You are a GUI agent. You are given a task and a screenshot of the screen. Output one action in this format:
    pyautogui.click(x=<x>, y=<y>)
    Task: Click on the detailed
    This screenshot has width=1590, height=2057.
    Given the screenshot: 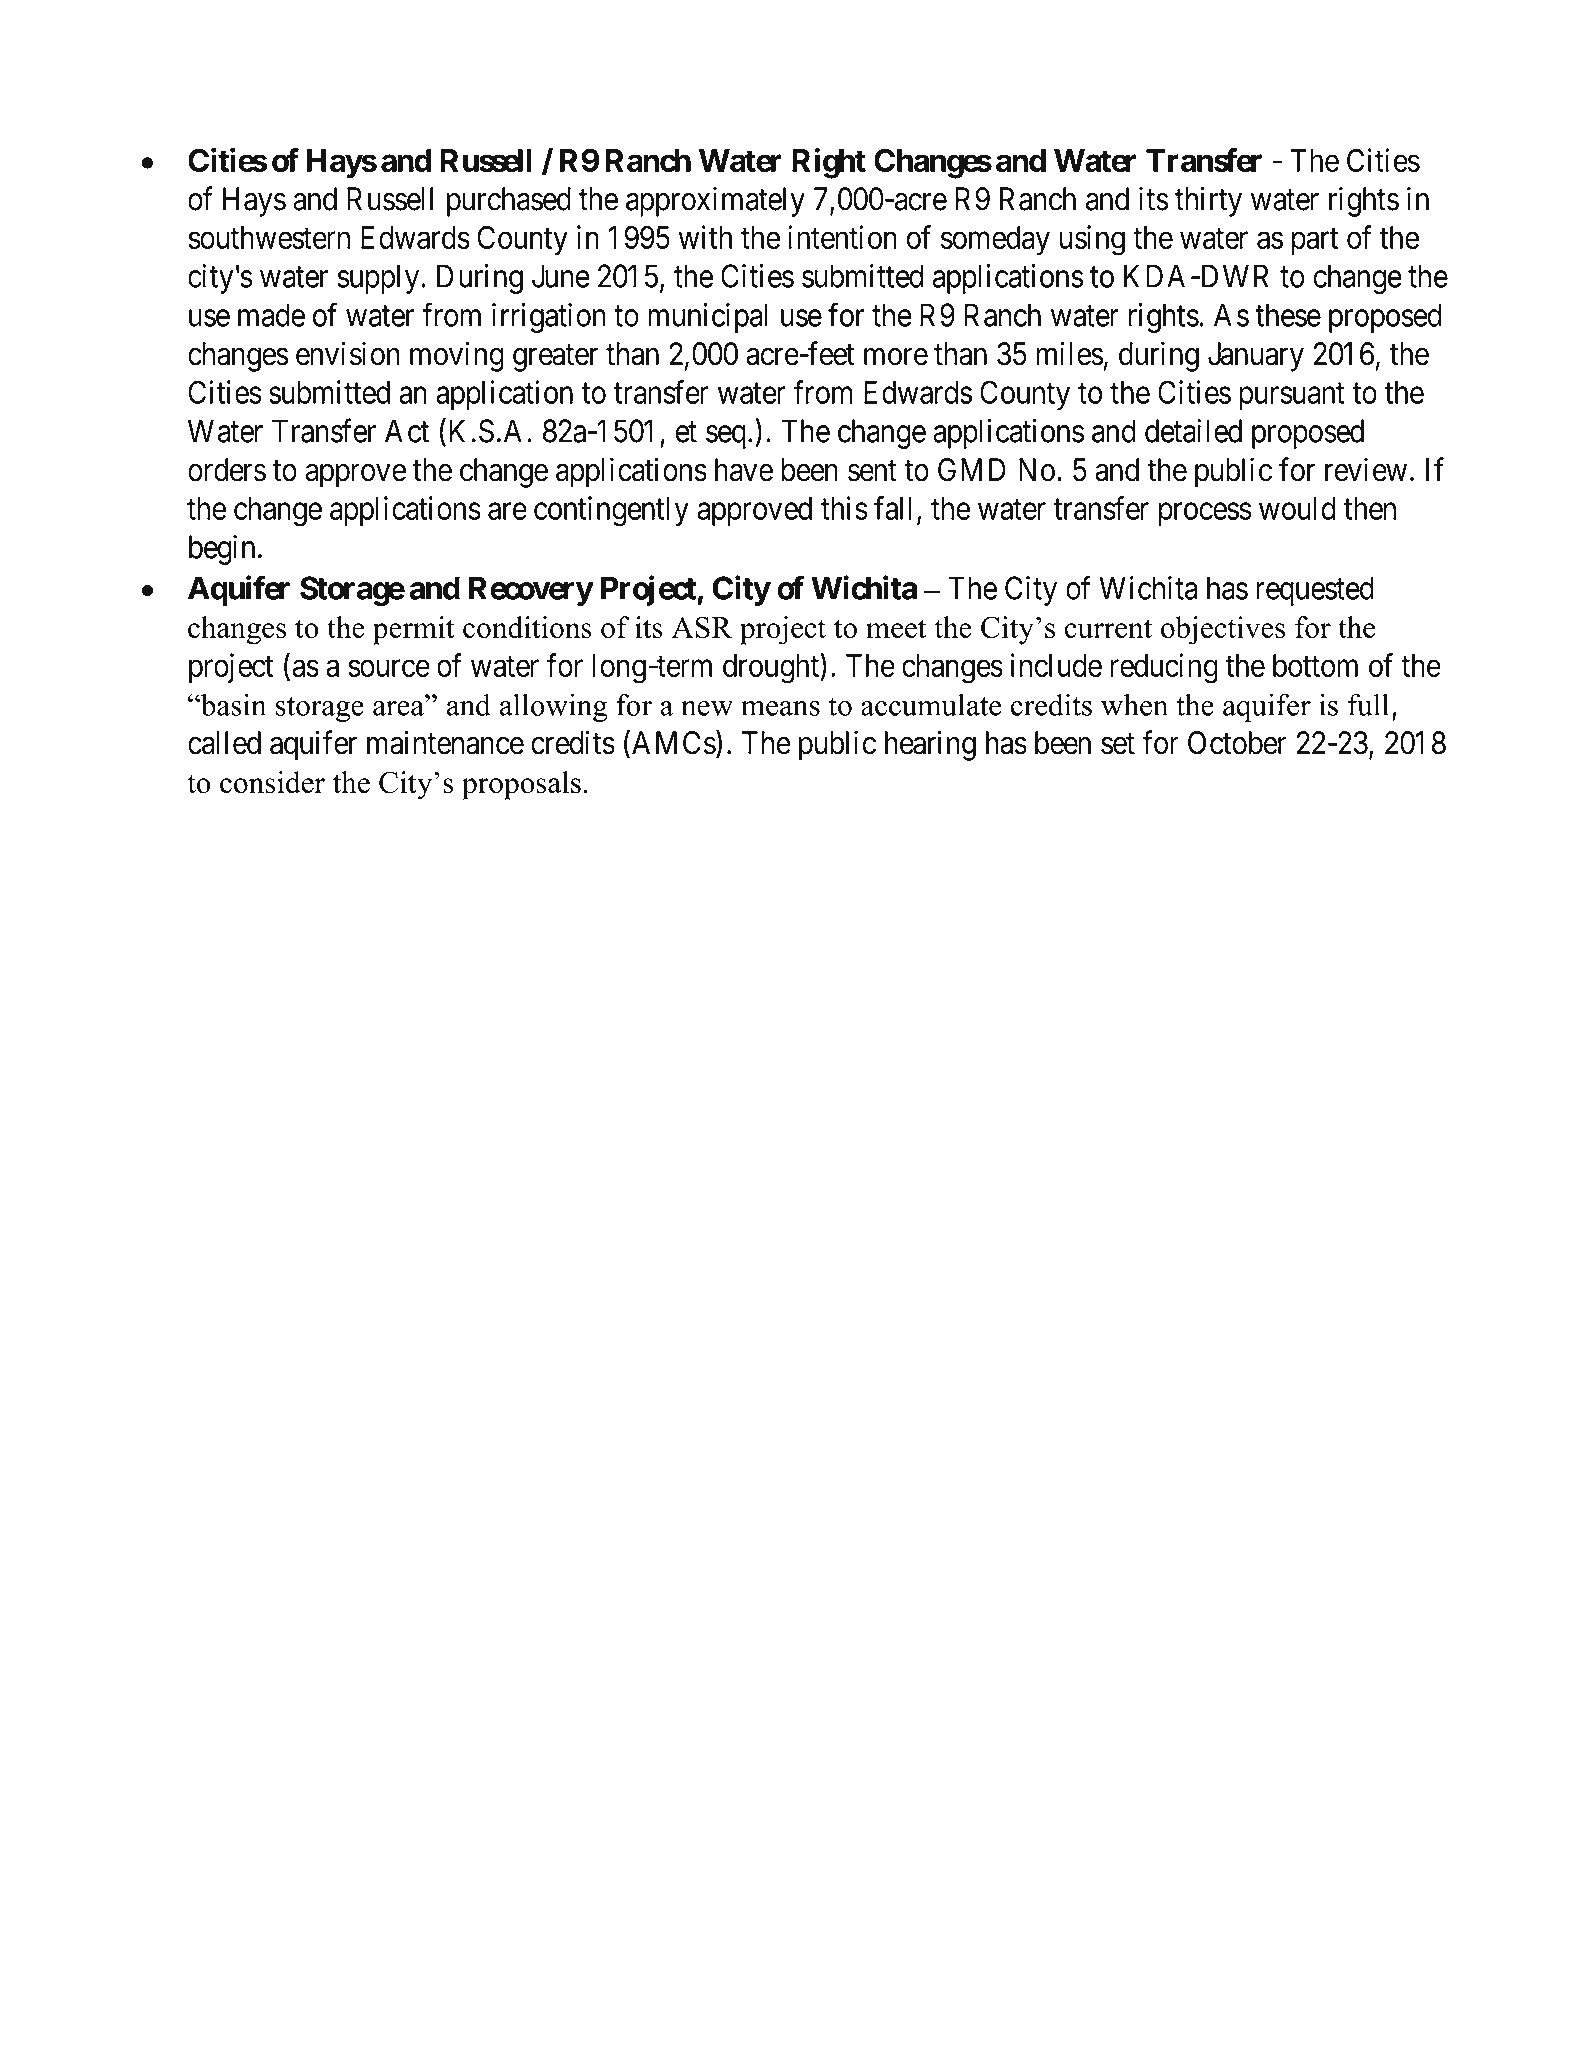 What is the action you would take?
    pyautogui.click(x=1193, y=431)
